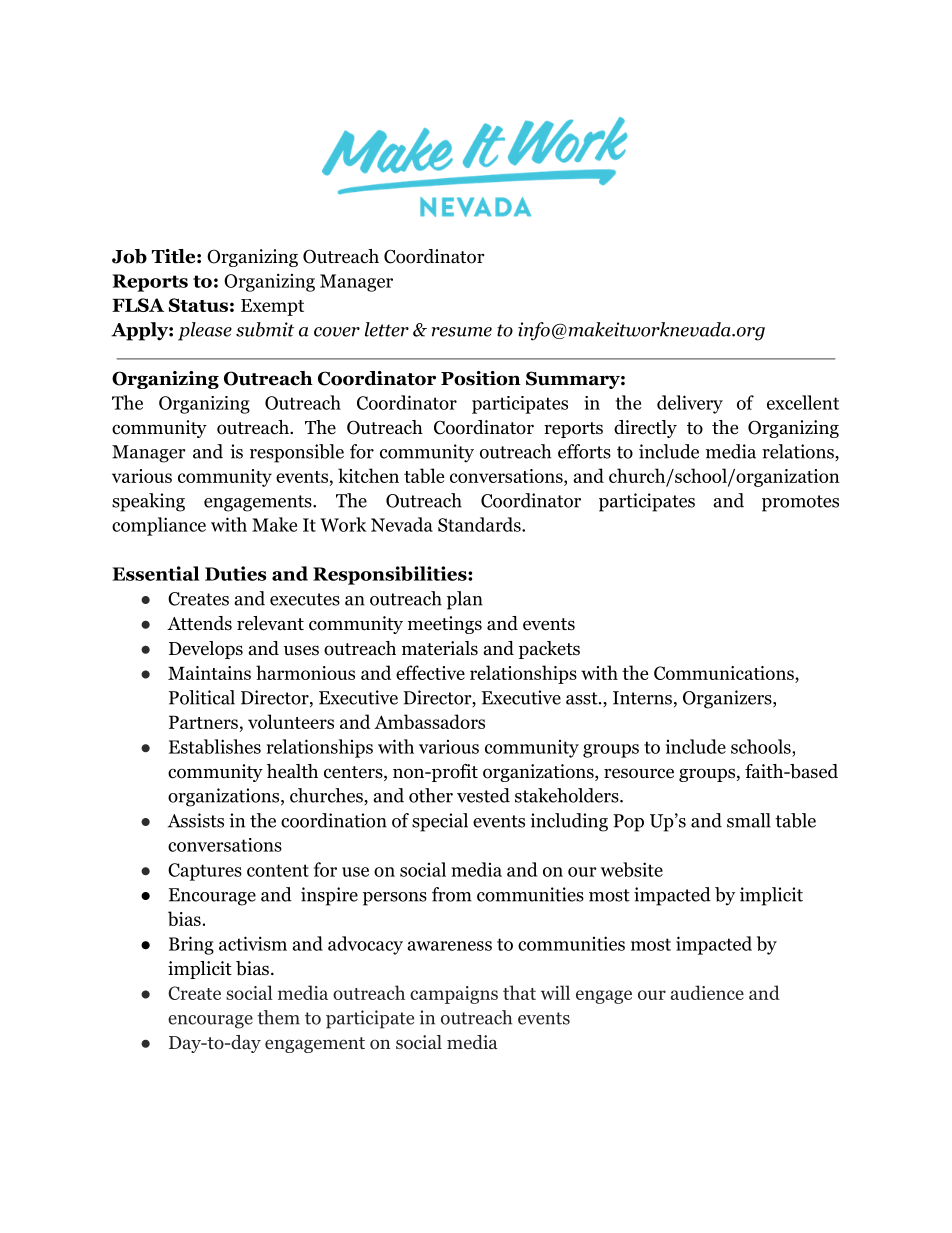 This screenshot has width=952, height=1233. I want to click on delivery, so click(690, 404).
